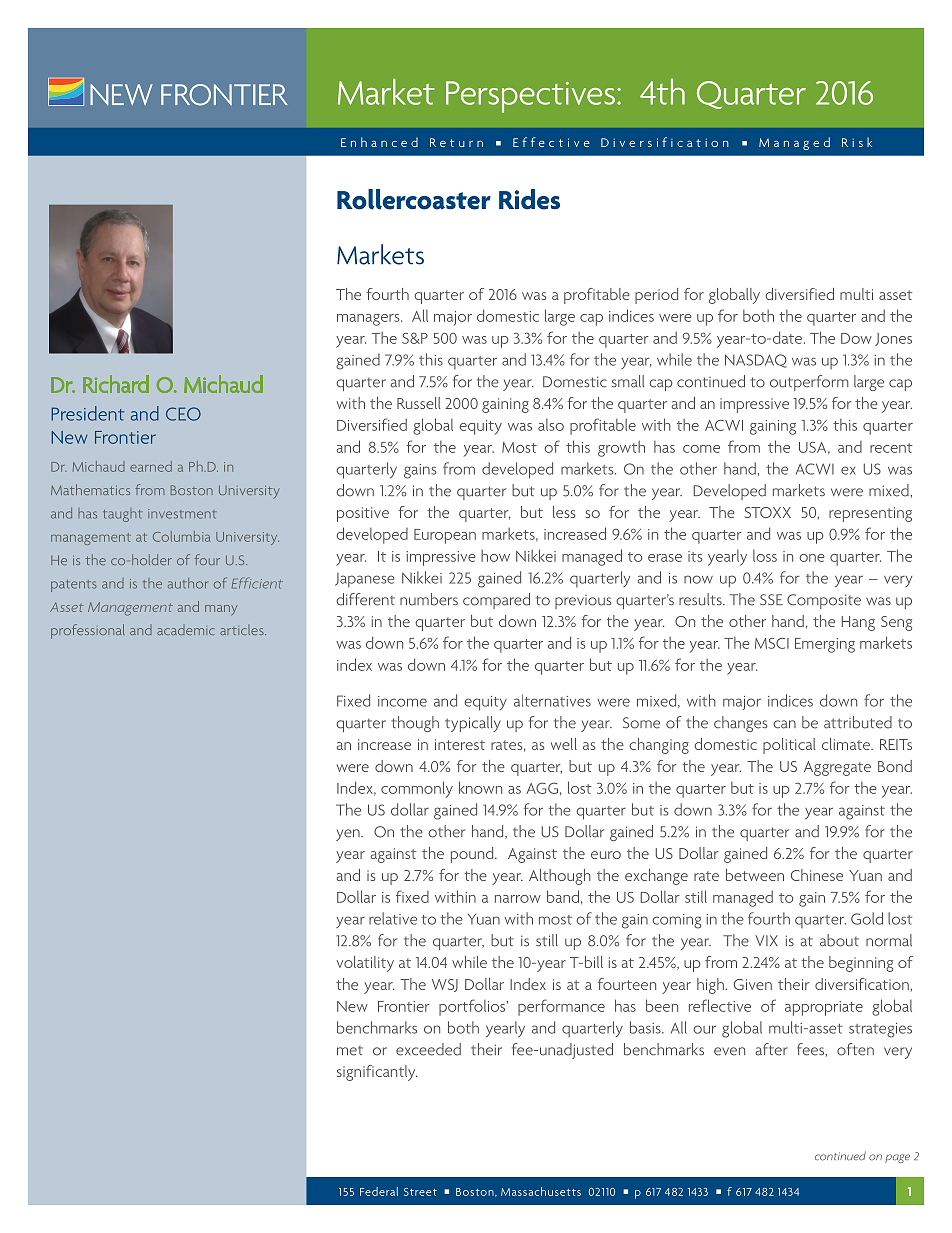  I want to click on CEO, so click(183, 414).
